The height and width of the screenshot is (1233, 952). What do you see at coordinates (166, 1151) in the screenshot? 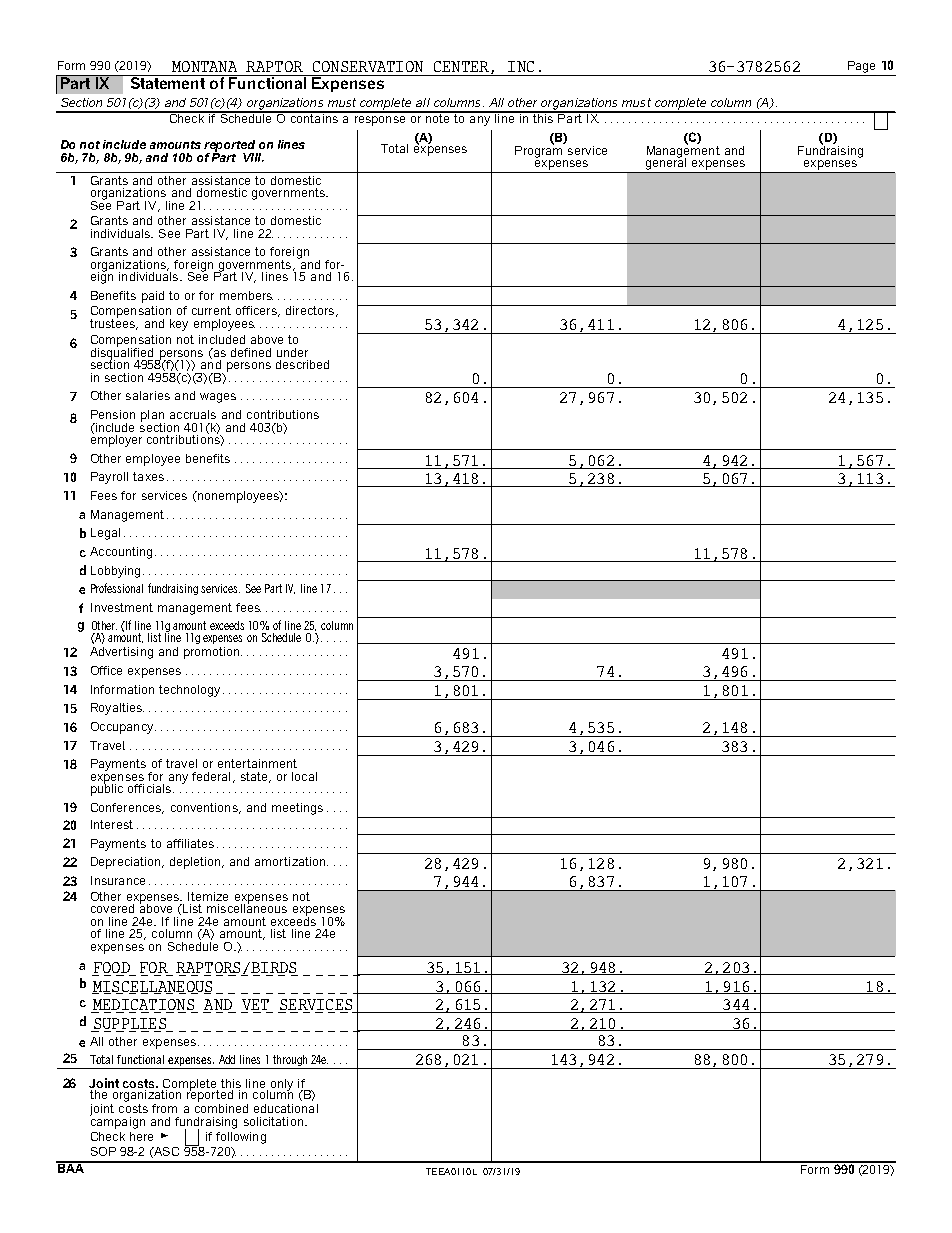
I see `ASC` at bounding box center [166, 1151].
